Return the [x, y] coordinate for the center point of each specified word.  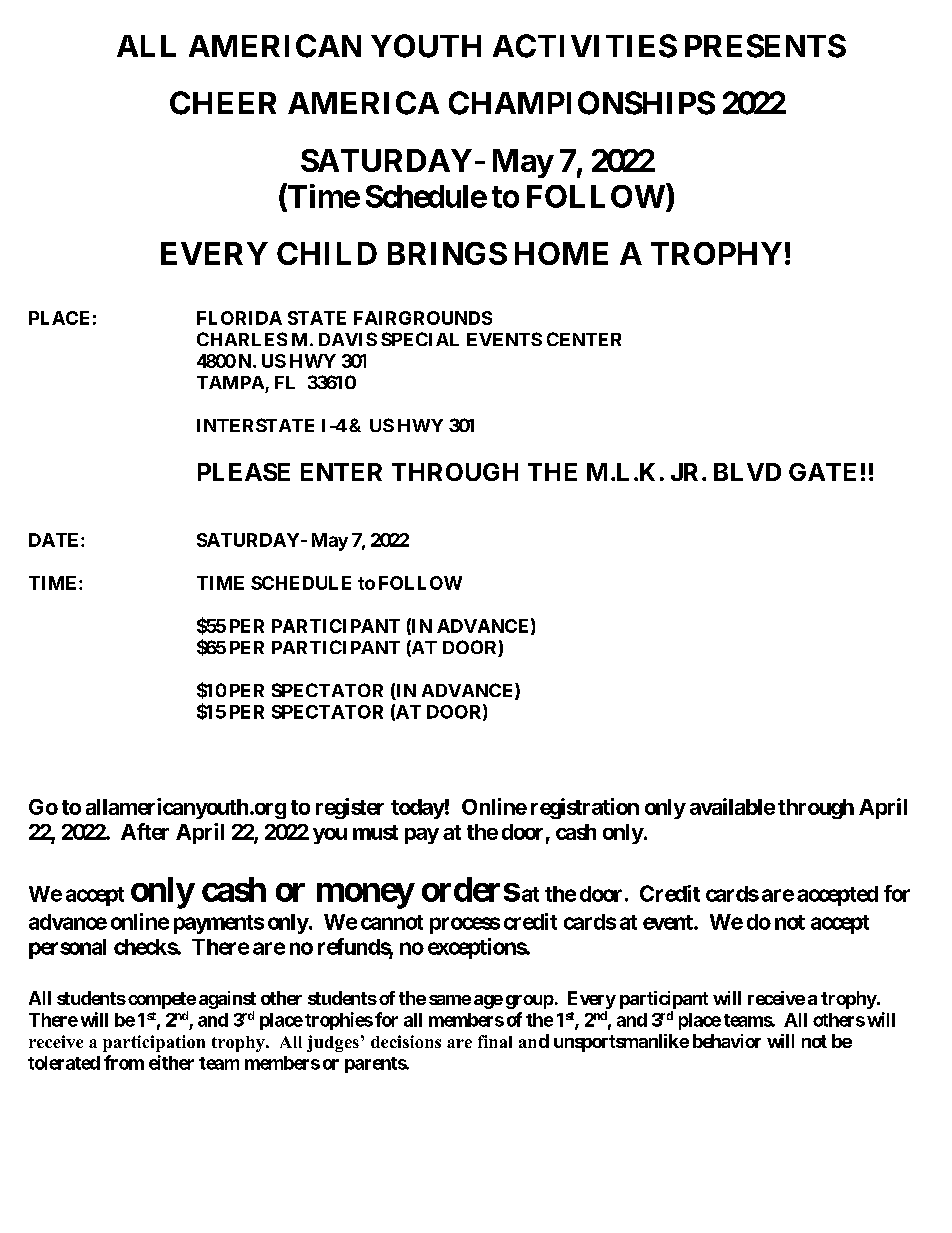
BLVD [747, 472]
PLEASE [244, 472]
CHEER [223, 103]
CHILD [327, 253]
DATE [55, 540]
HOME [561, 253]
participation [154, 1043]
